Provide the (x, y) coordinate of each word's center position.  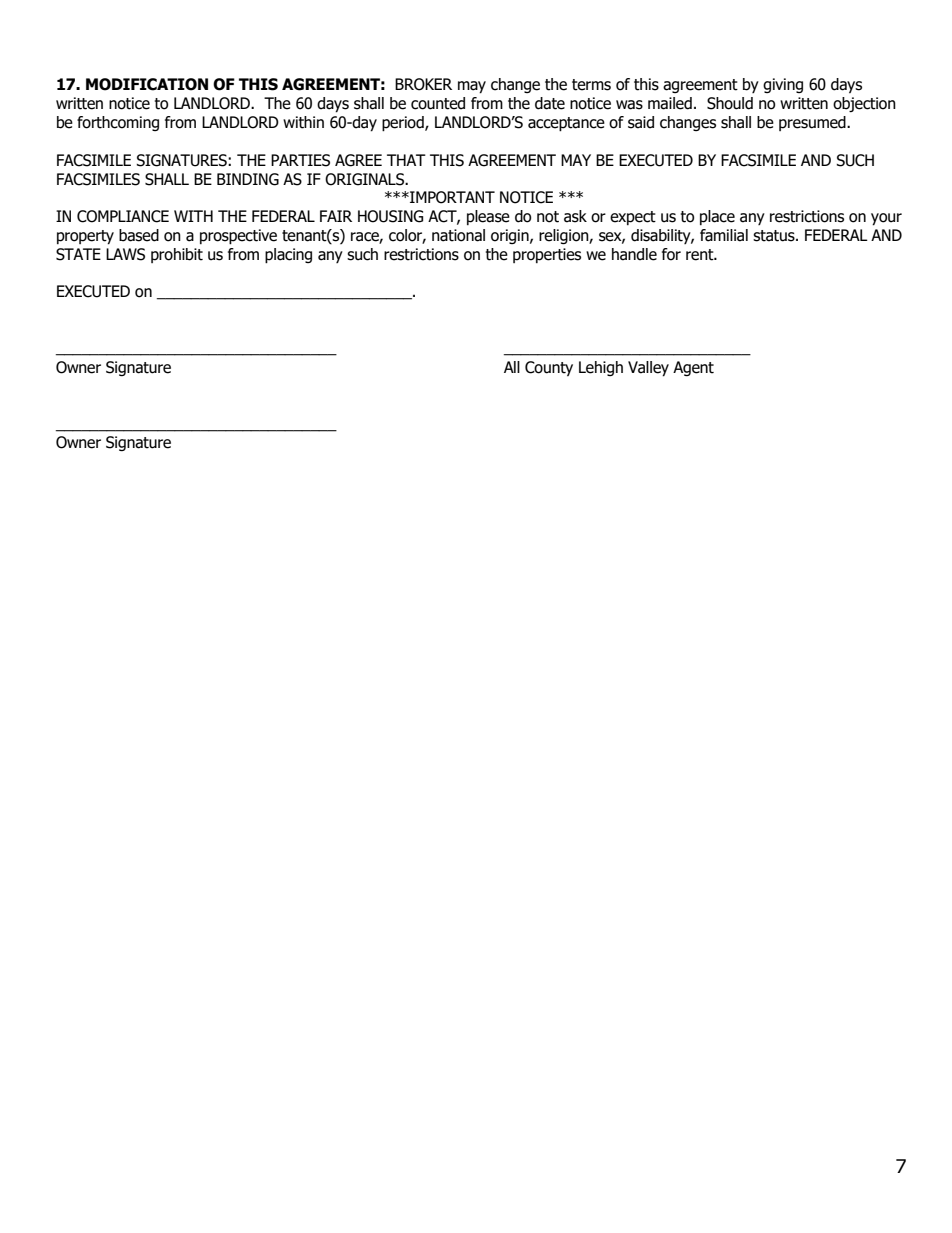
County (549, 368)
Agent (693, 368)
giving (783, 85)
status (775, 236)
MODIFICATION (147, 84)
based (139, 235)
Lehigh (601, 368)
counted (438, 103)
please (488, 217)
